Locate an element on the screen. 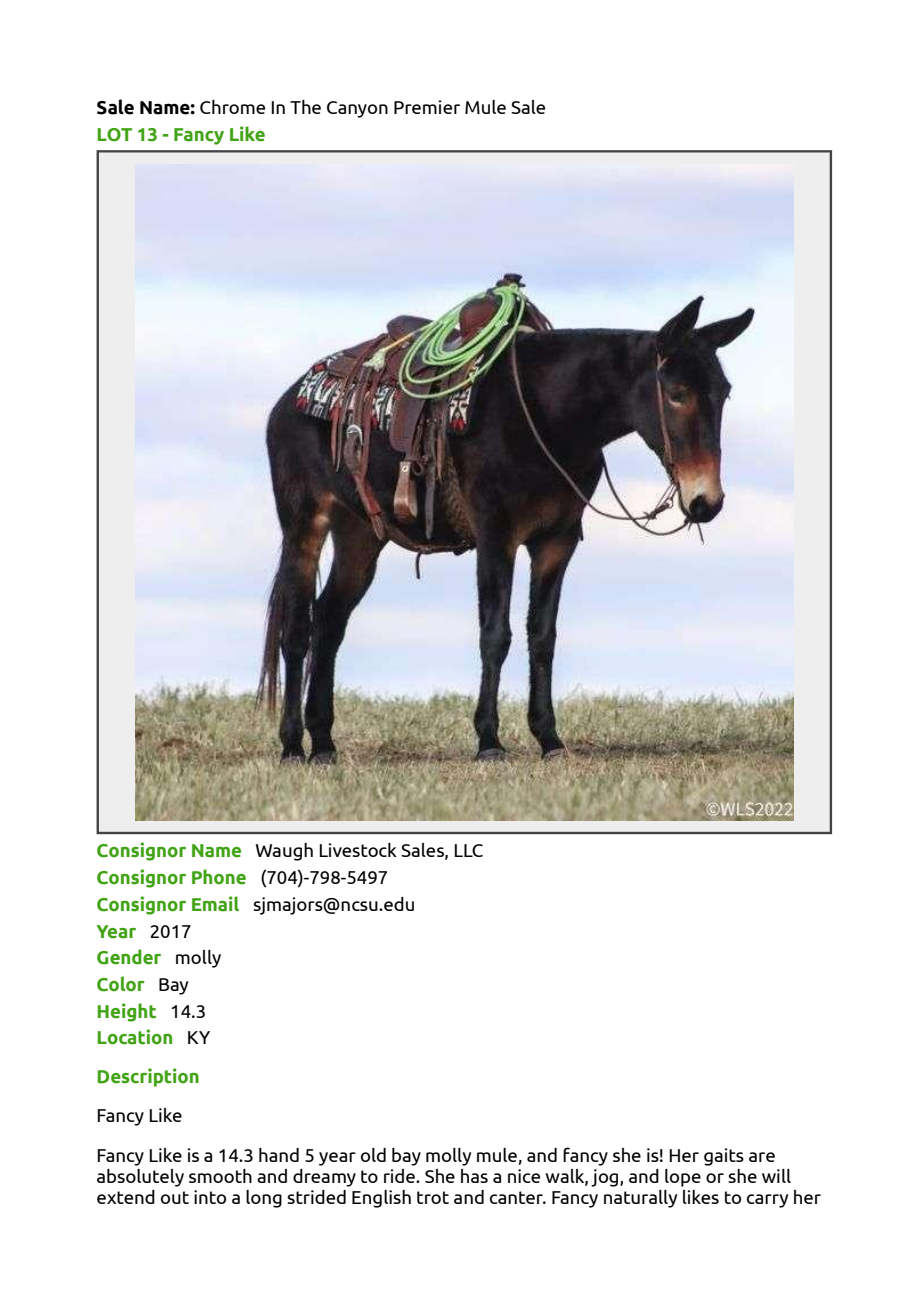 Image resolution: width=924 pixels, height=1308 pixels. The is located at coordinates (305, 107).
